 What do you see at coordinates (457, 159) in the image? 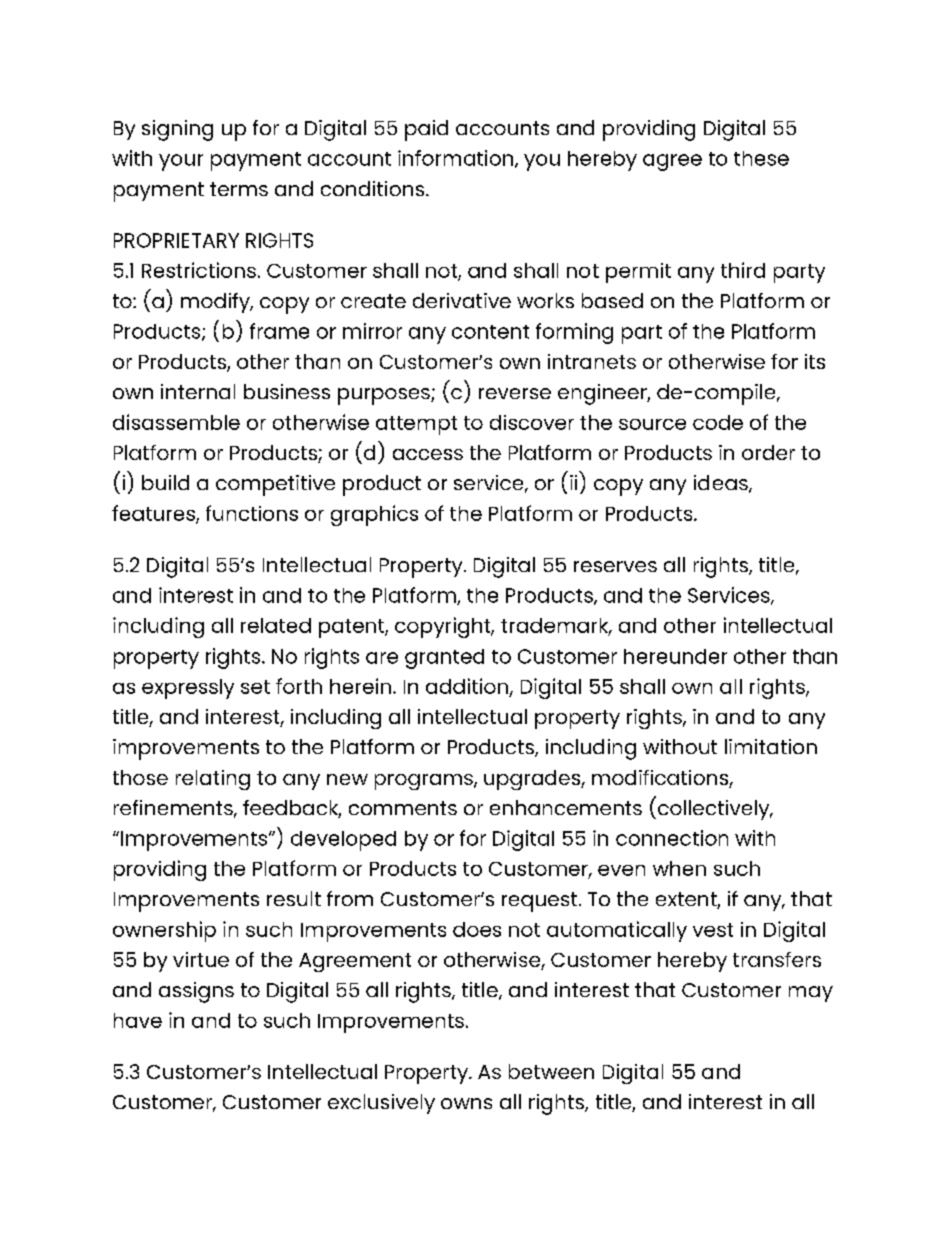
I see `information` at bounding box center [457, 159].
